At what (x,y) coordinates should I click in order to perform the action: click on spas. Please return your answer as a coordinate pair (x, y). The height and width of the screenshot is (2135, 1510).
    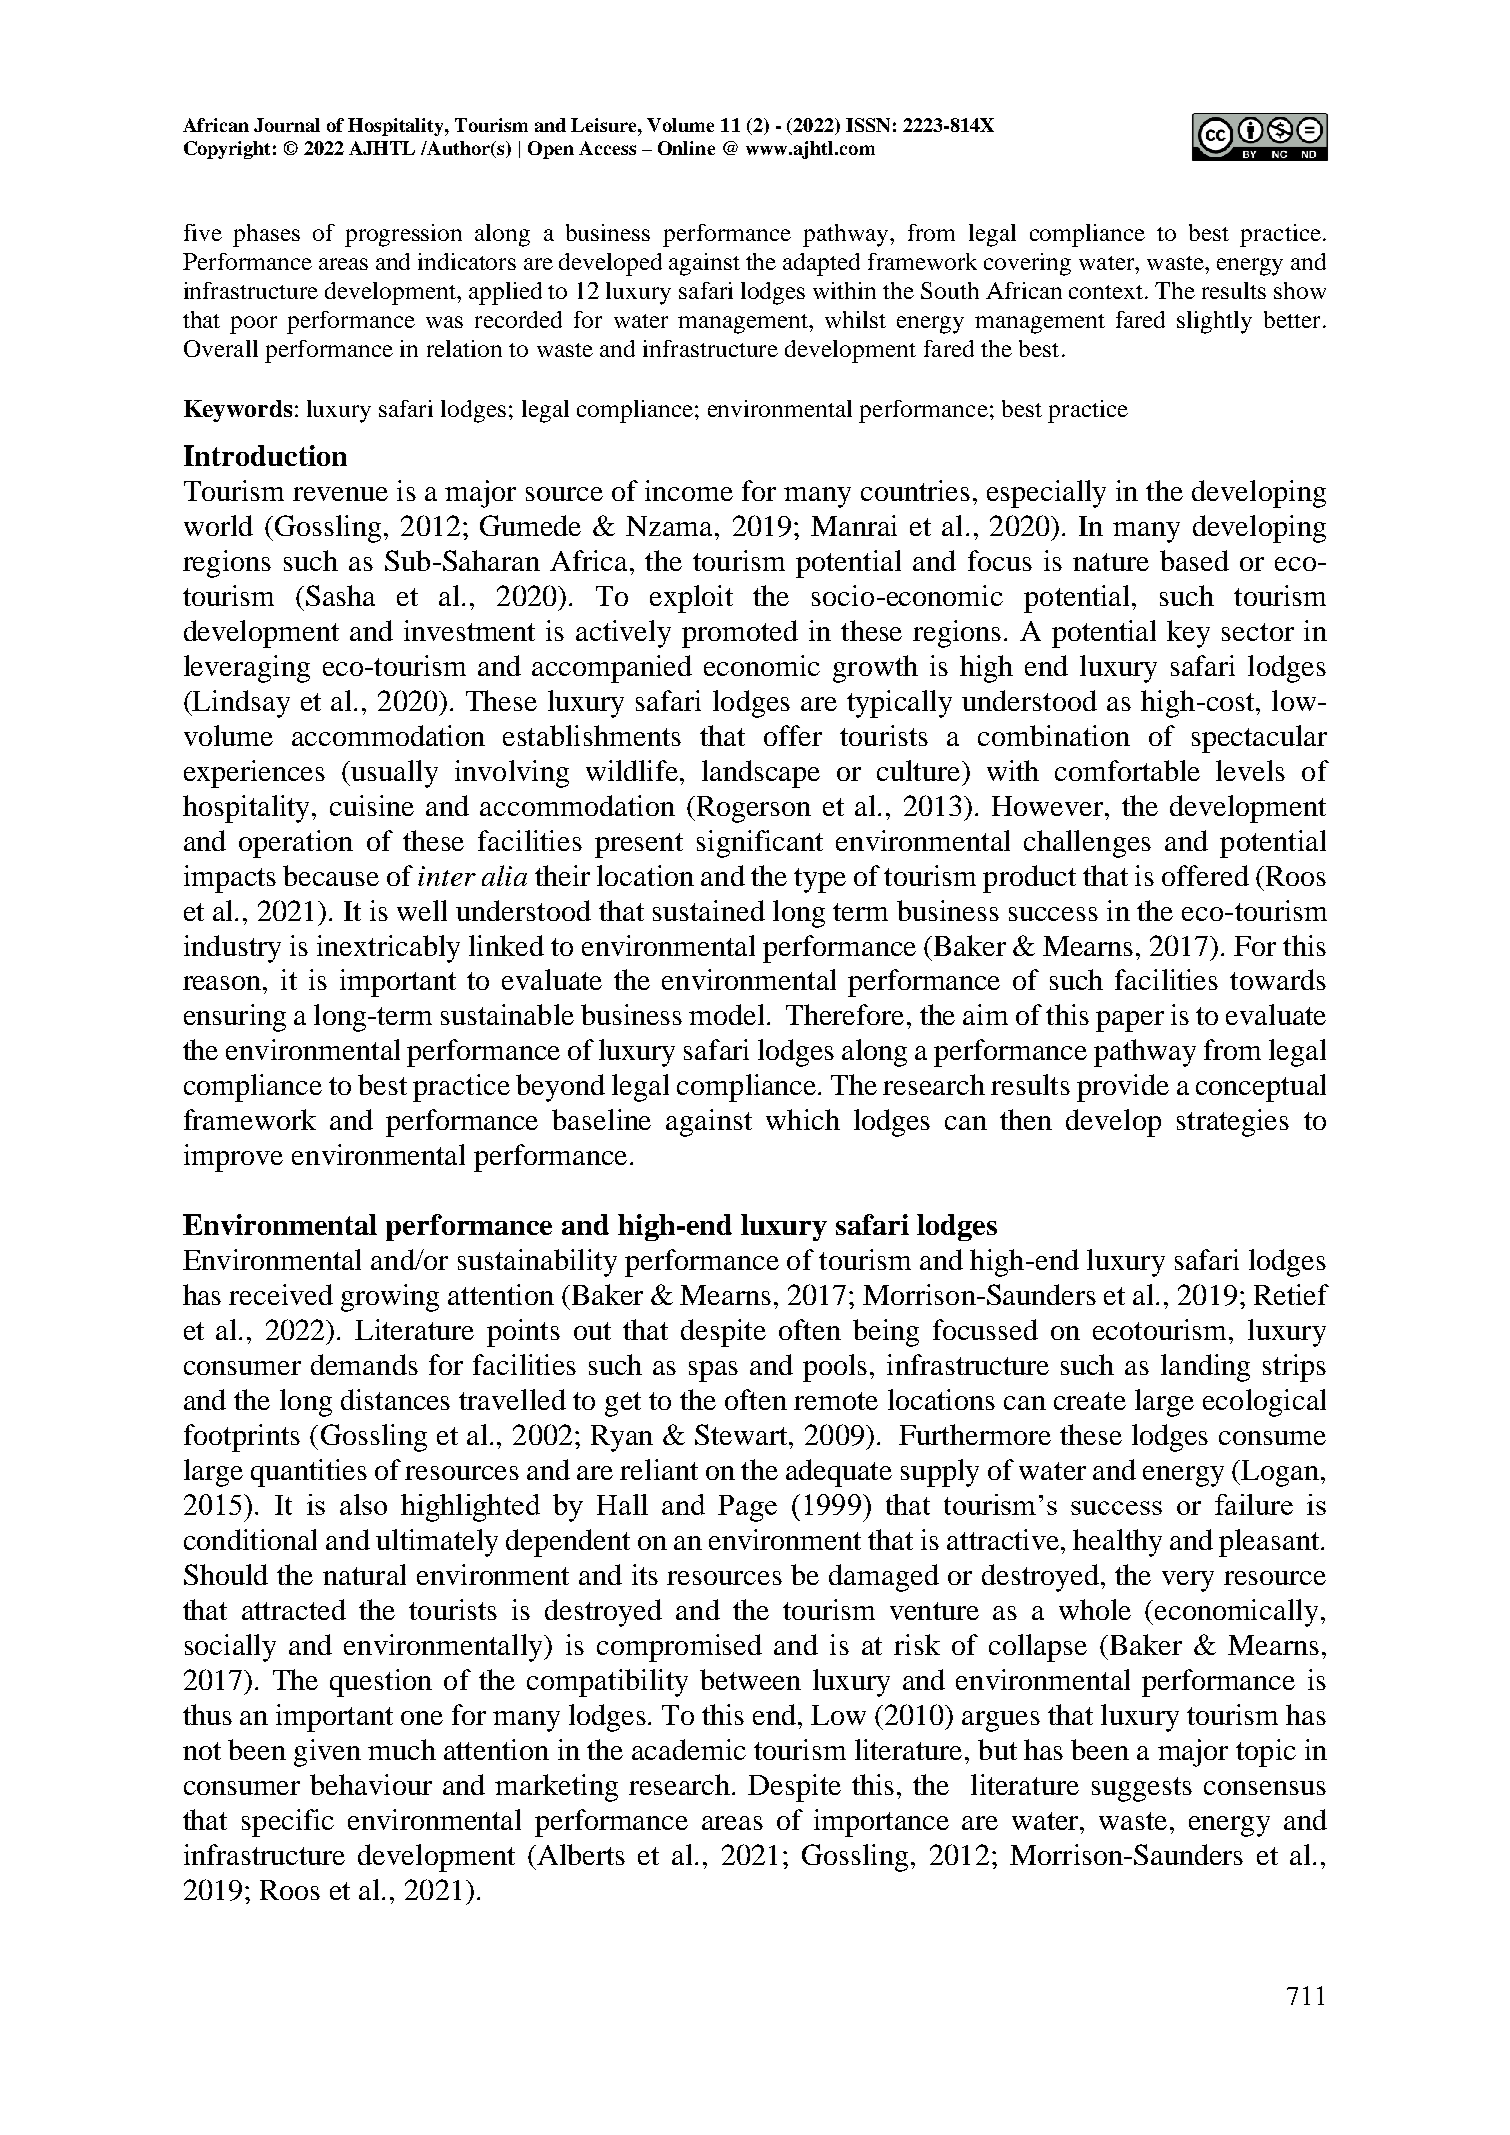
    Looking at the image, I should click on (713, 1371).
